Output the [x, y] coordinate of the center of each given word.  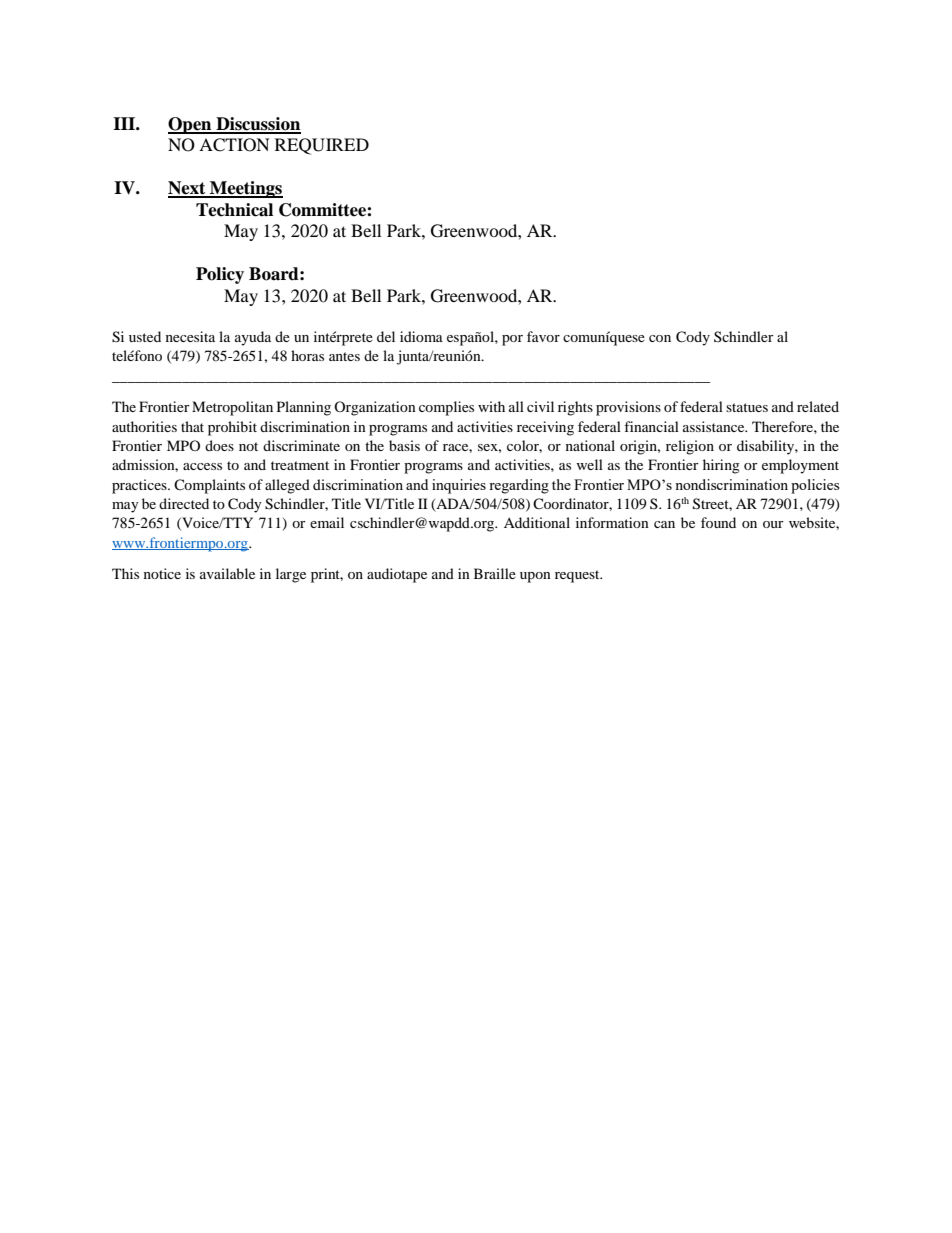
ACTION [234, 145]
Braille [495, 573]
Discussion [257, 125]
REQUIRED [322, 146]
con [660, 338]
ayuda [253, 338]
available [227, 573]
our [773, 524]
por [512, 340]
